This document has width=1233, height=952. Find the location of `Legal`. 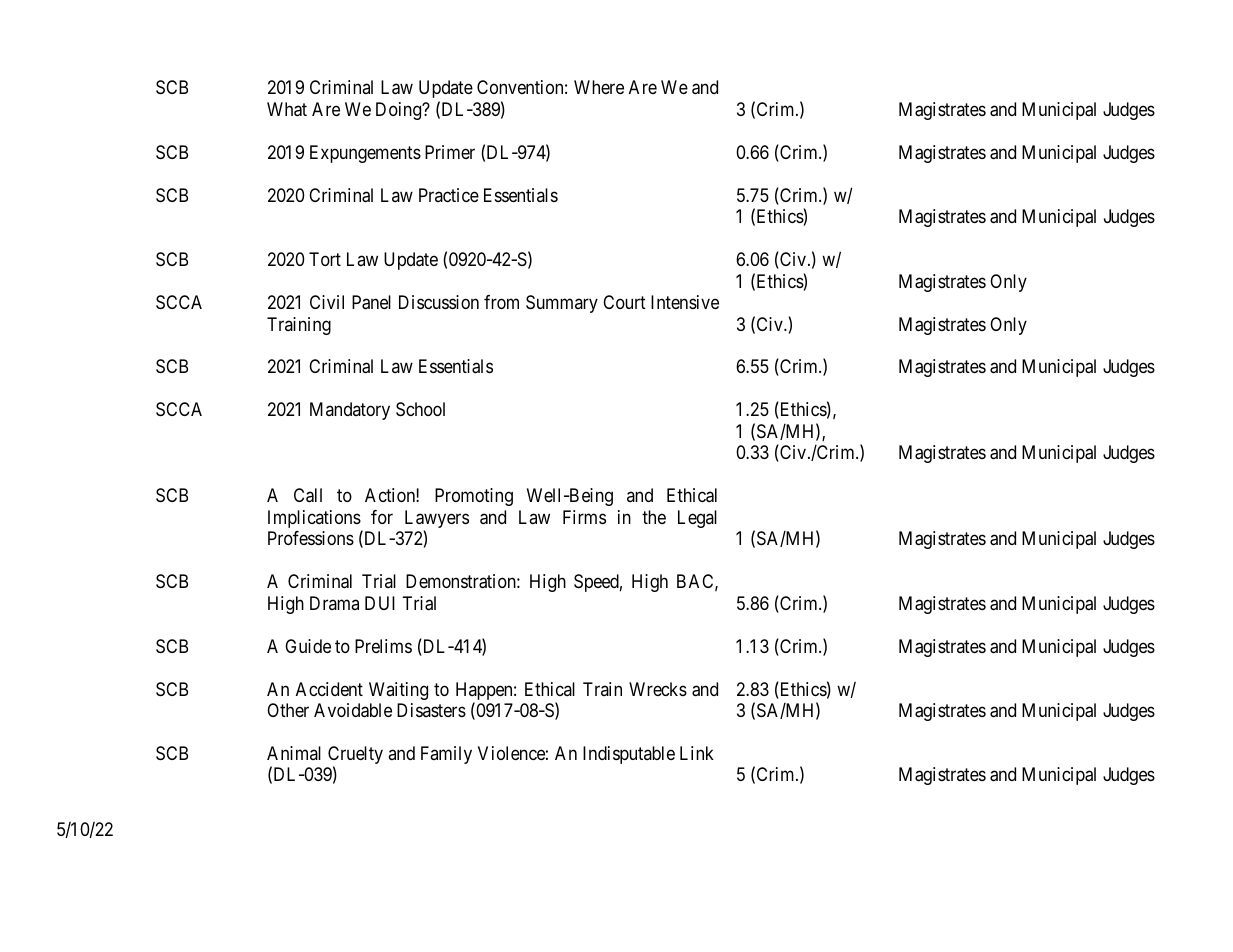

Legal is located at coordinates (697, 519).
